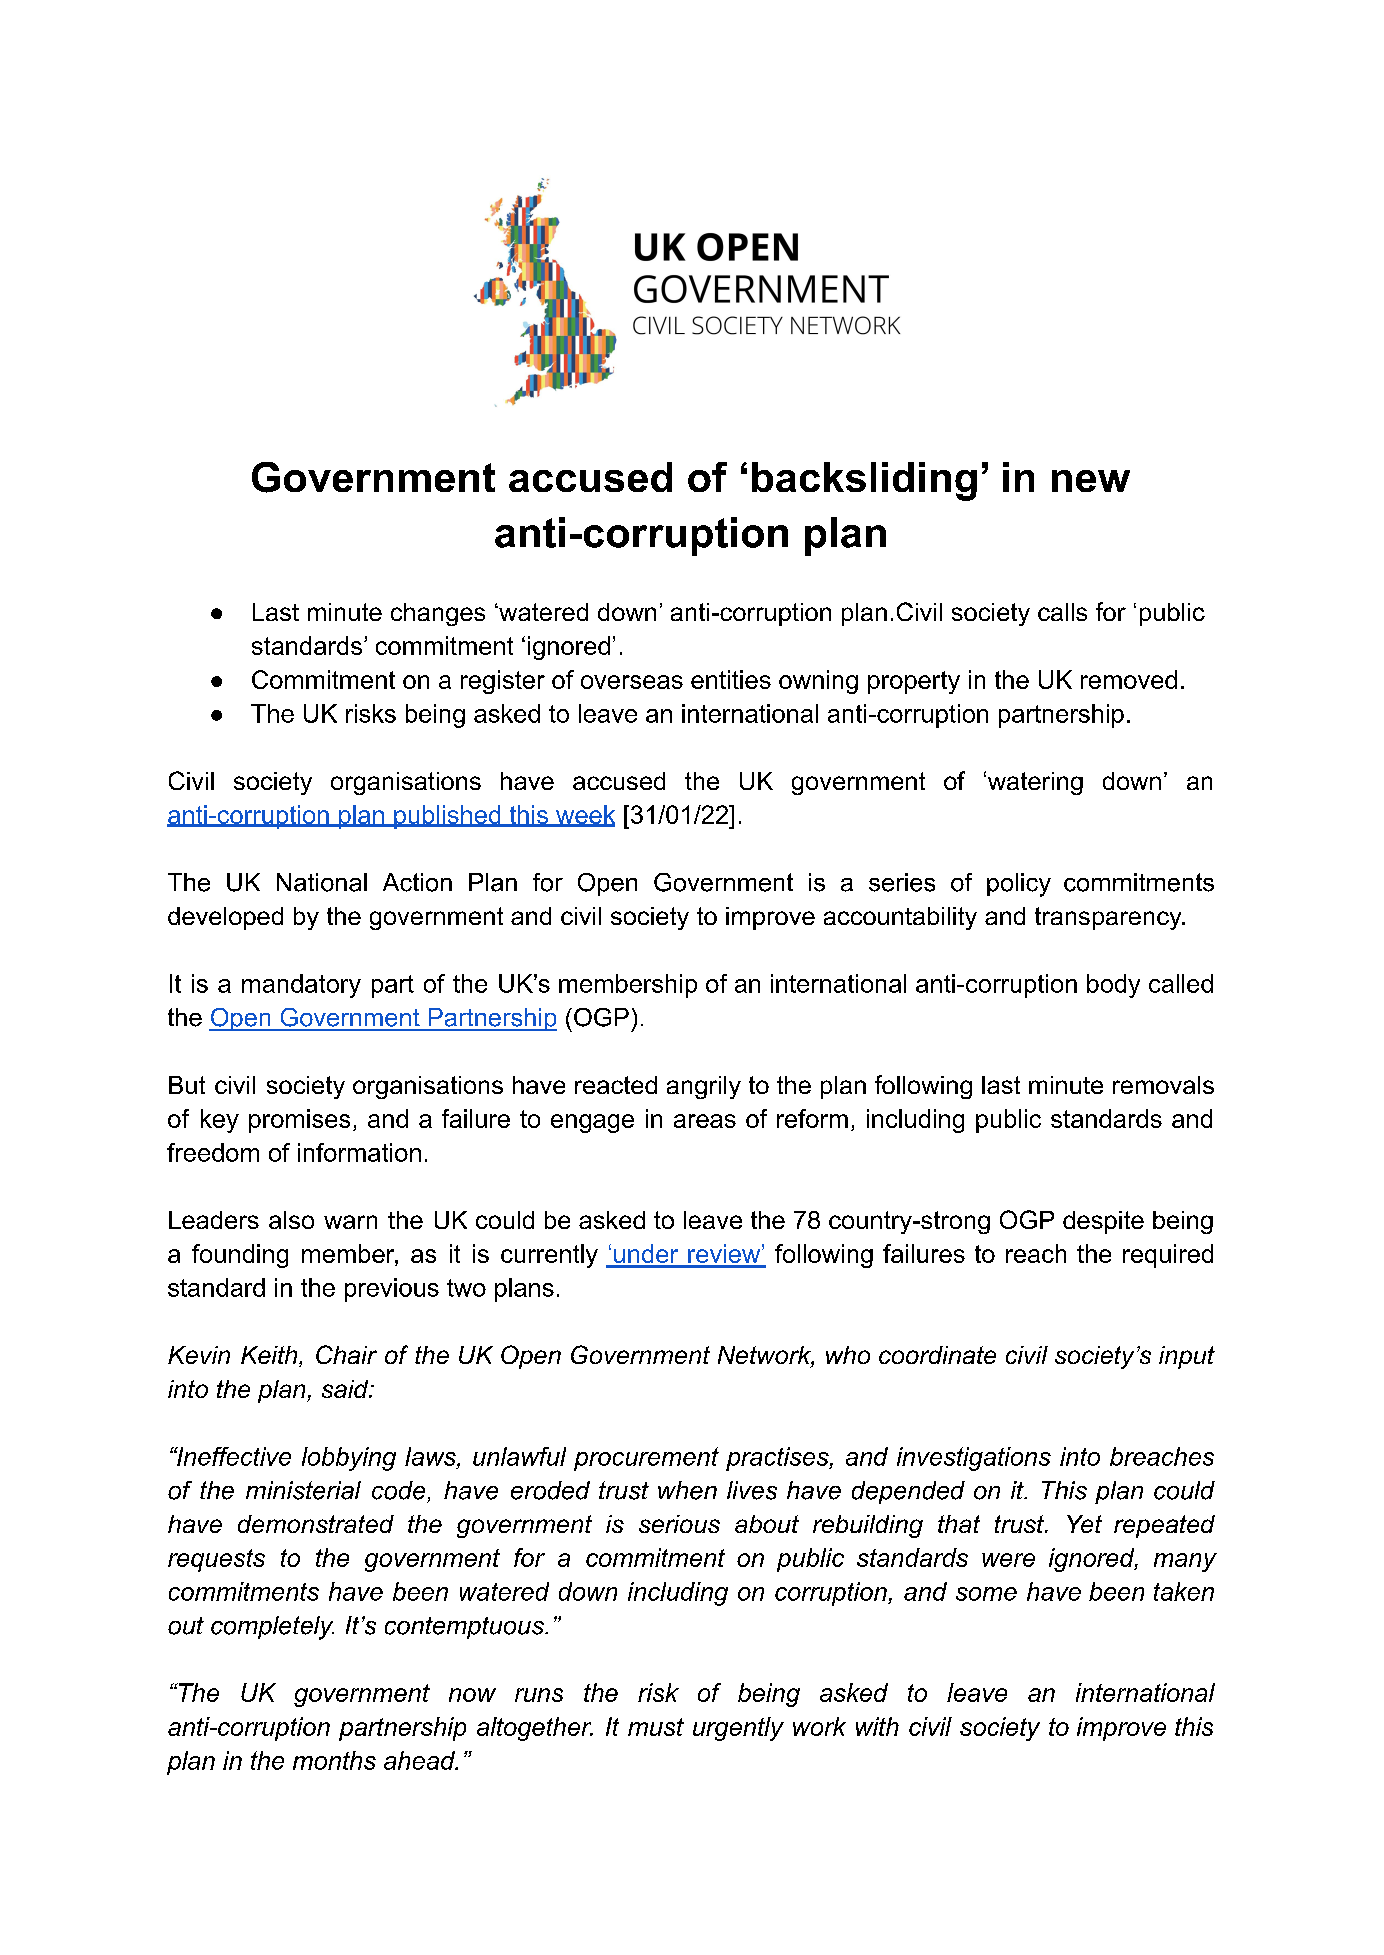  I want to click on months, so click(334, 1760).
